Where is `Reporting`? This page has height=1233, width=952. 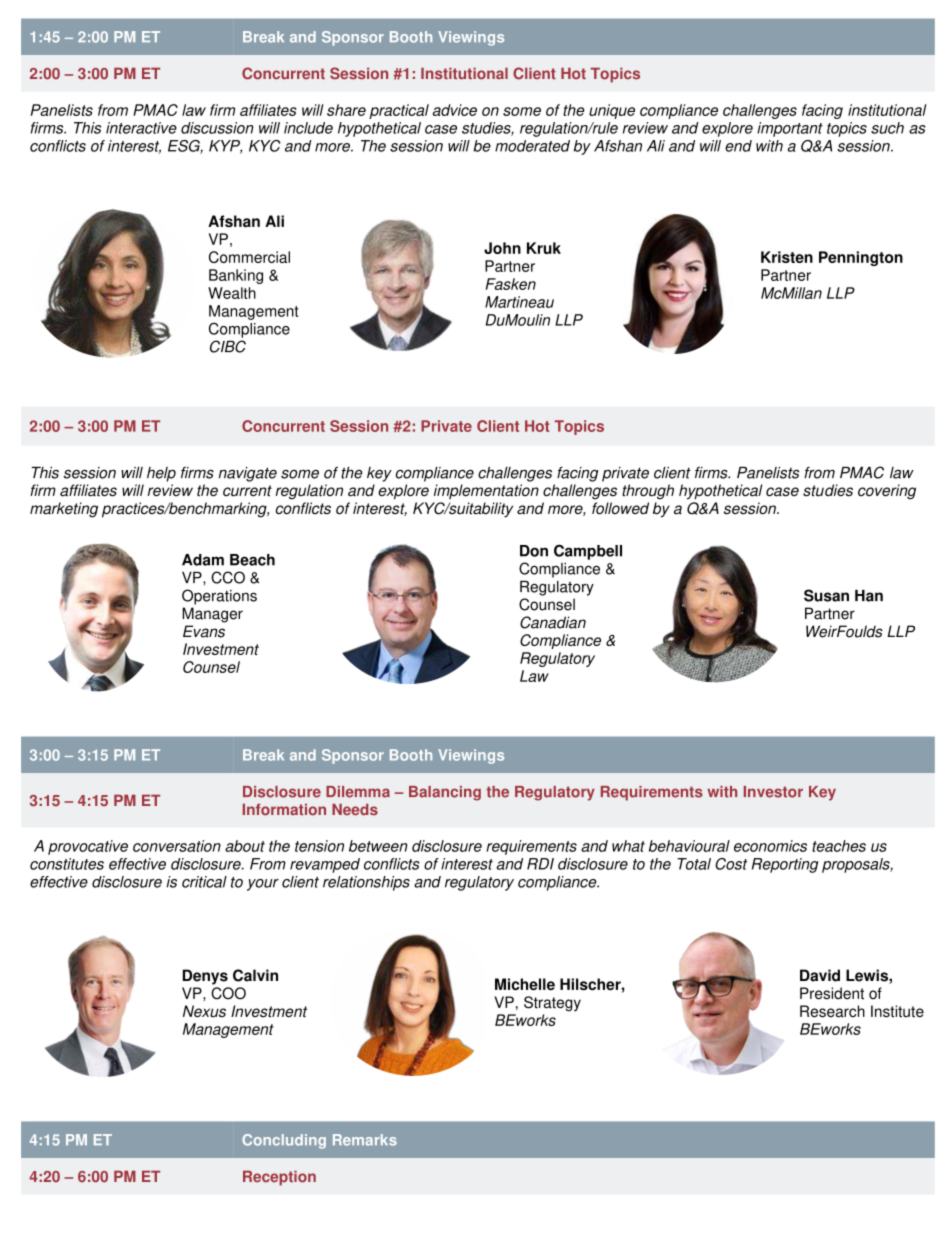
Reporting is located at coordinates (785, 865).
